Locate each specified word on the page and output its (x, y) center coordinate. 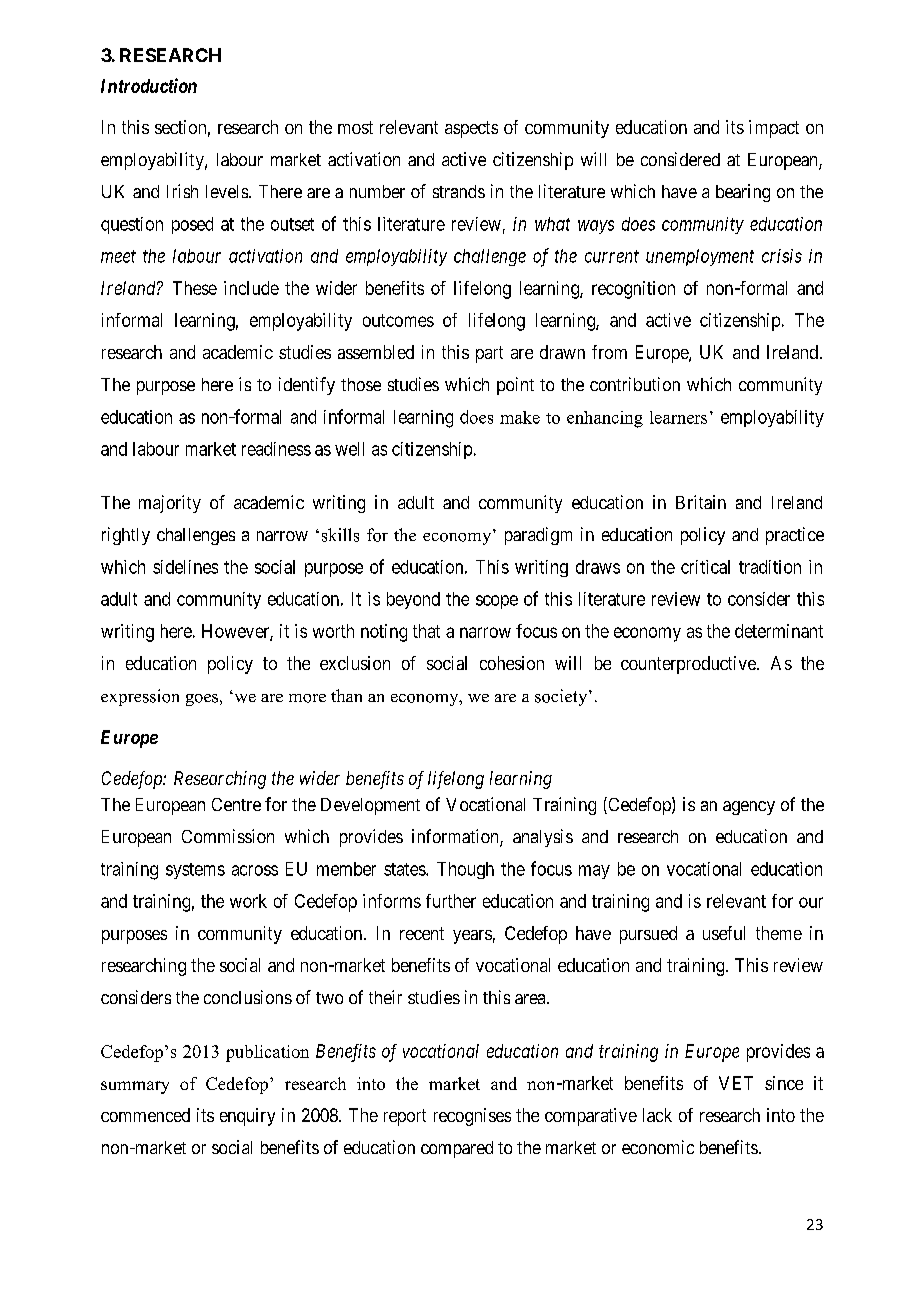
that (426, 631)
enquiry (247, 1117)
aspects (471, 129)
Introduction (149, 85)
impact (774, 129)
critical (705, 567)
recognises (472, 1117)
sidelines (185, 567)
